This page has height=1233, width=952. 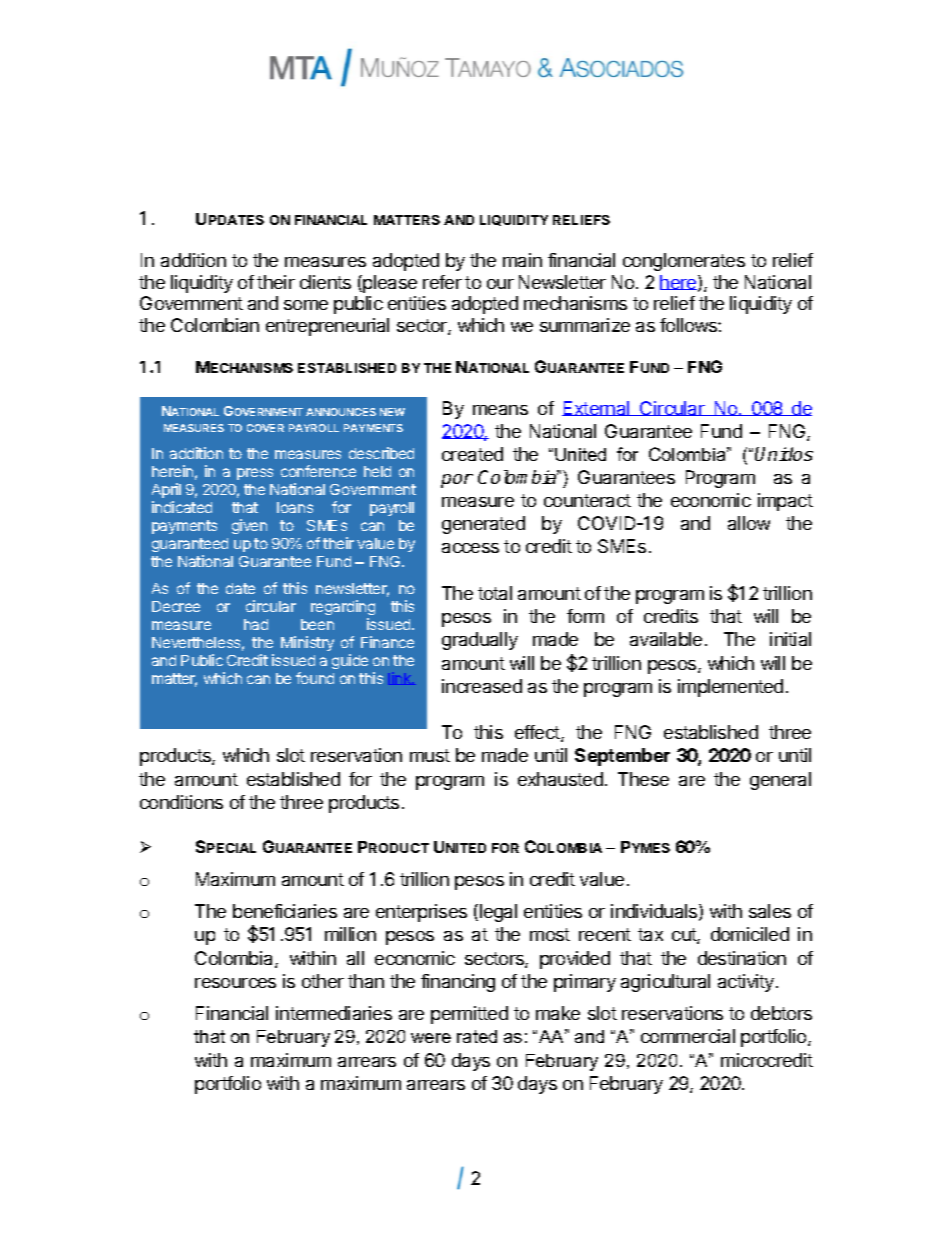 What do you see at coordinates (181, 802) in the page?
I see `conditions` at bounding box center [181, 802].
